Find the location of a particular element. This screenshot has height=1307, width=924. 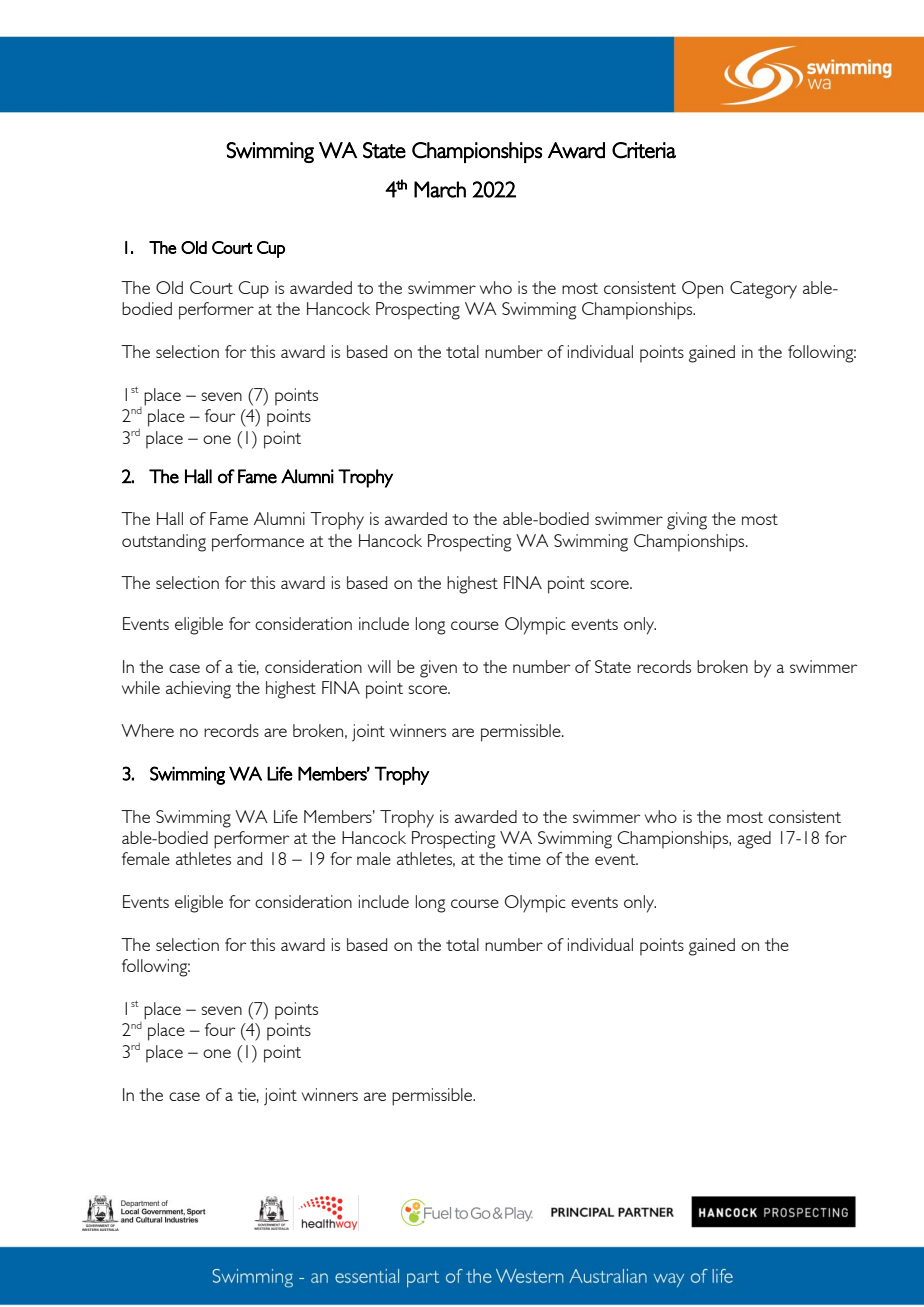

Open is located at coordinates (702, 290).
